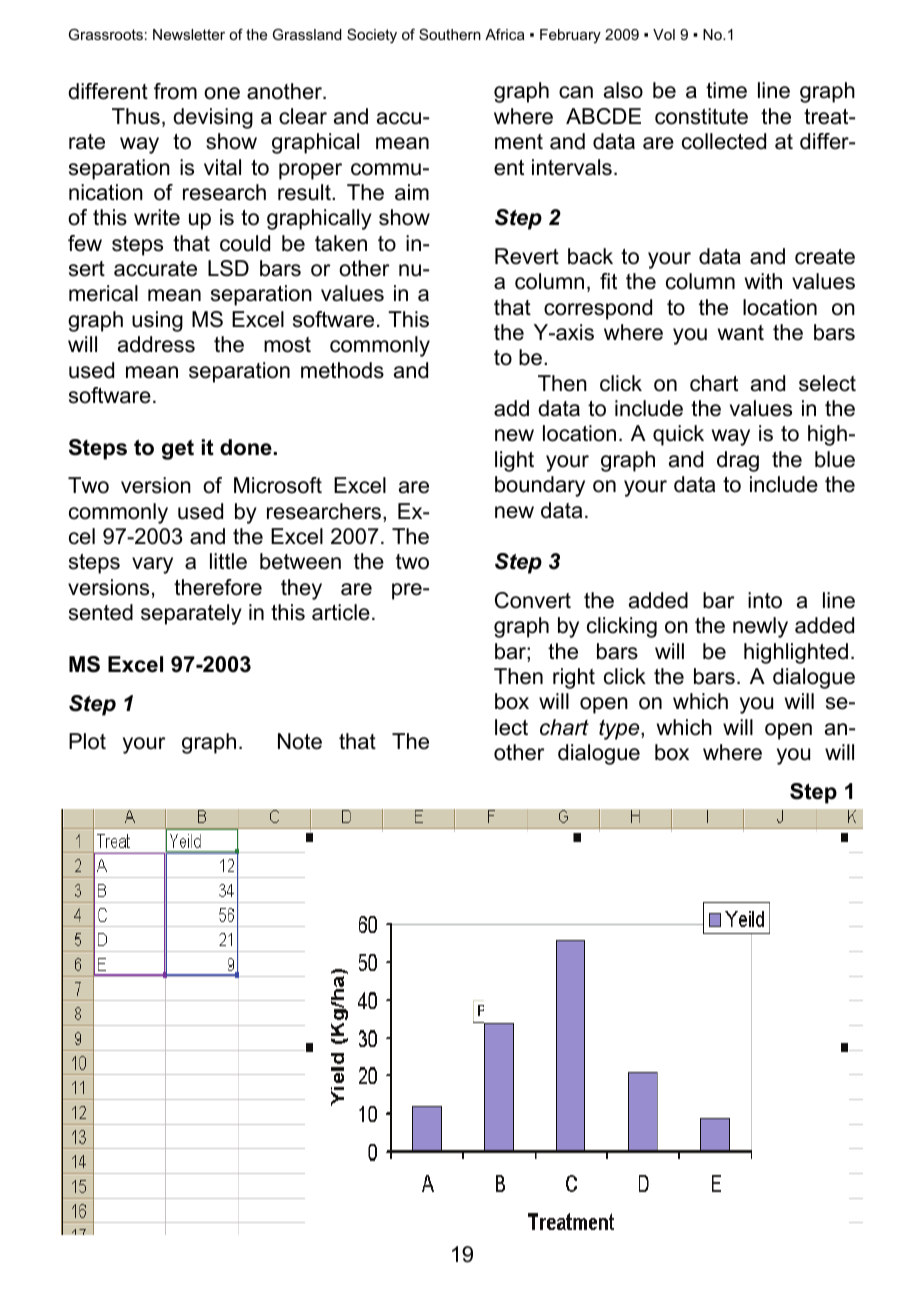 This screenshot has height=1307, width=924. What do you see at coordinates (741, 333) in the screenshot?
I see `want` at bounding box center [741, 333].
